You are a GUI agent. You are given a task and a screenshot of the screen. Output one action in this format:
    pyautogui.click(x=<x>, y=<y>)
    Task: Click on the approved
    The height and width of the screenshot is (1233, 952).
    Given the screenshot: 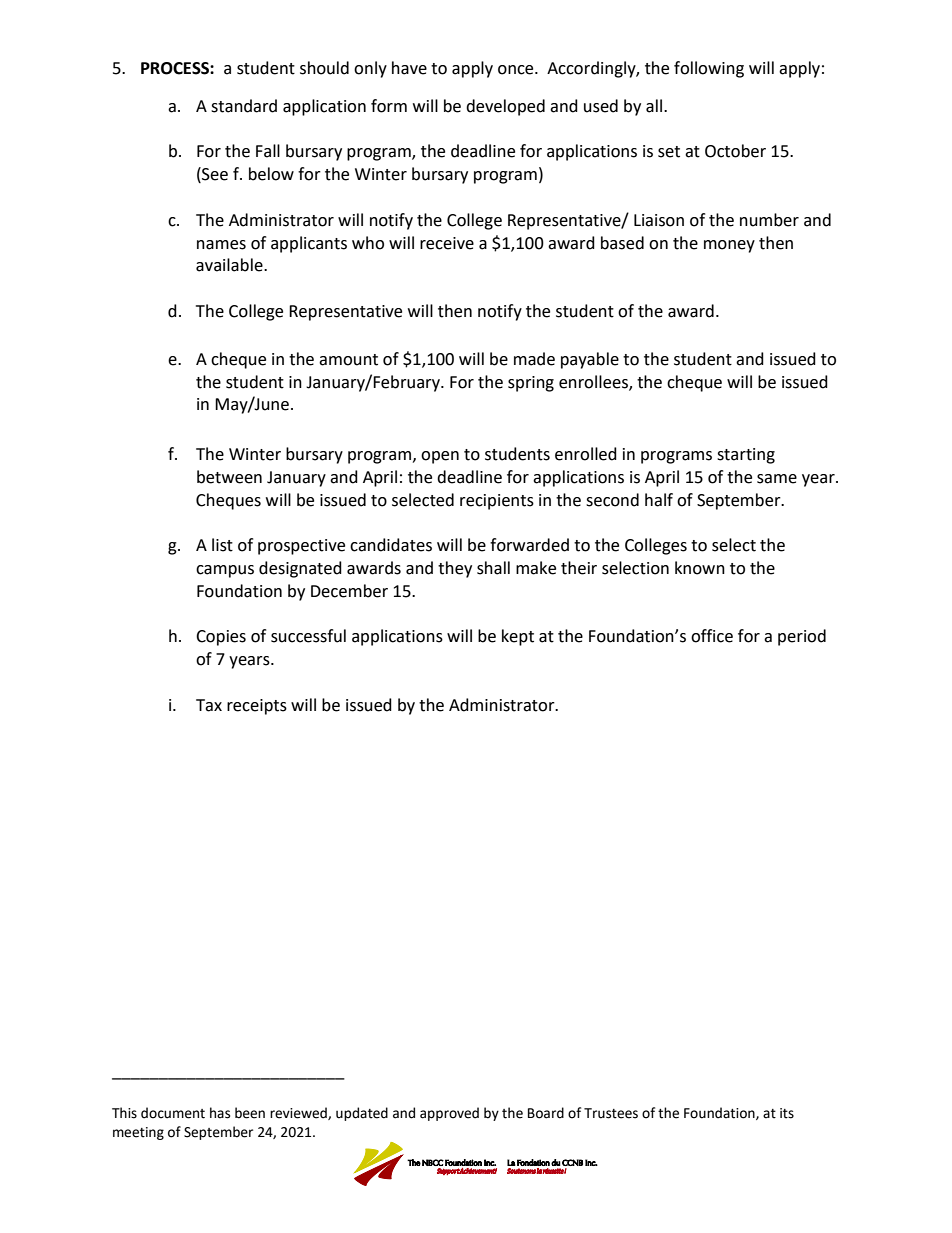 What is the action you would take?
    pyautogui.click(x=449, y=1114)
